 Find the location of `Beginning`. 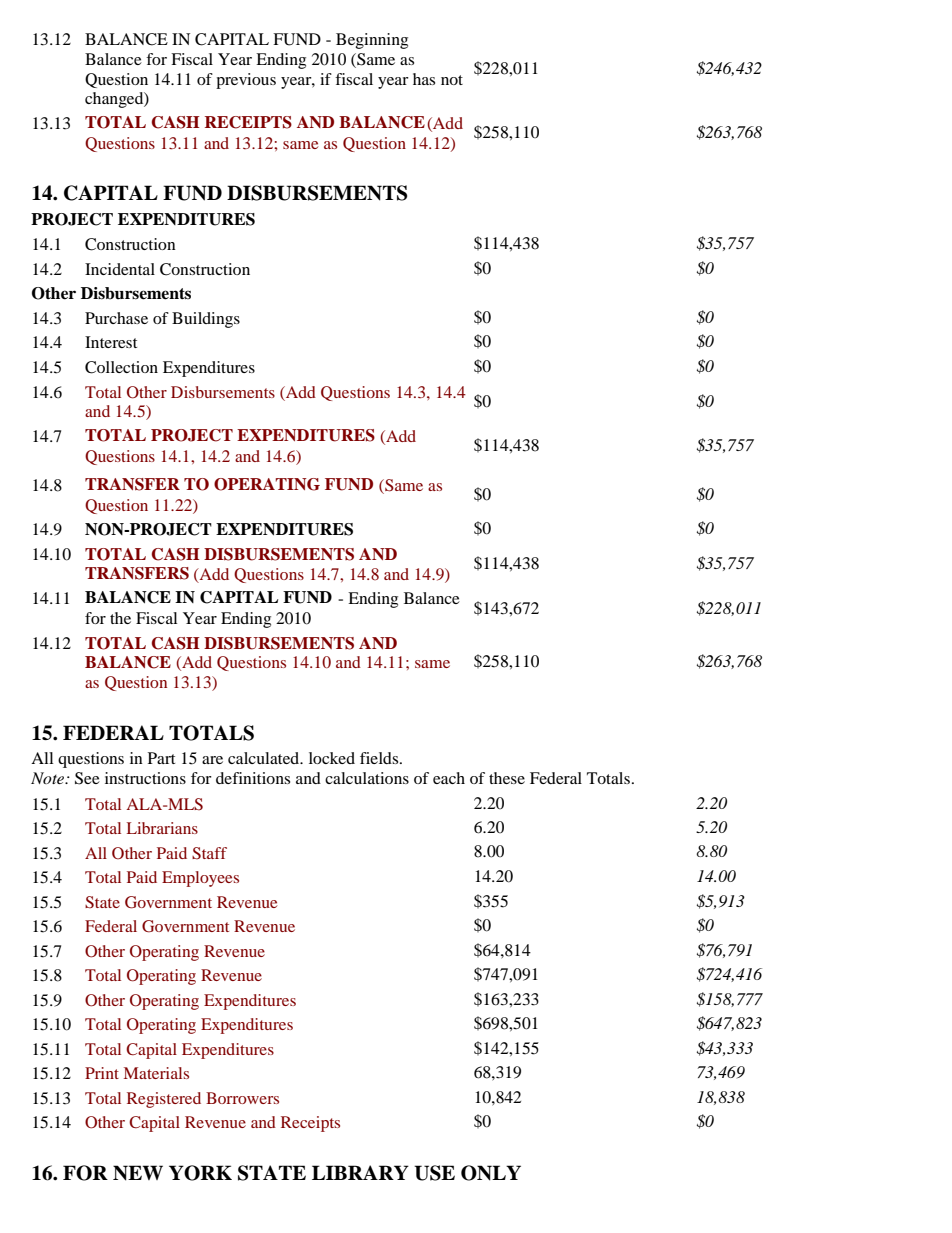

Beginning is located at coordinates (372, 41).
